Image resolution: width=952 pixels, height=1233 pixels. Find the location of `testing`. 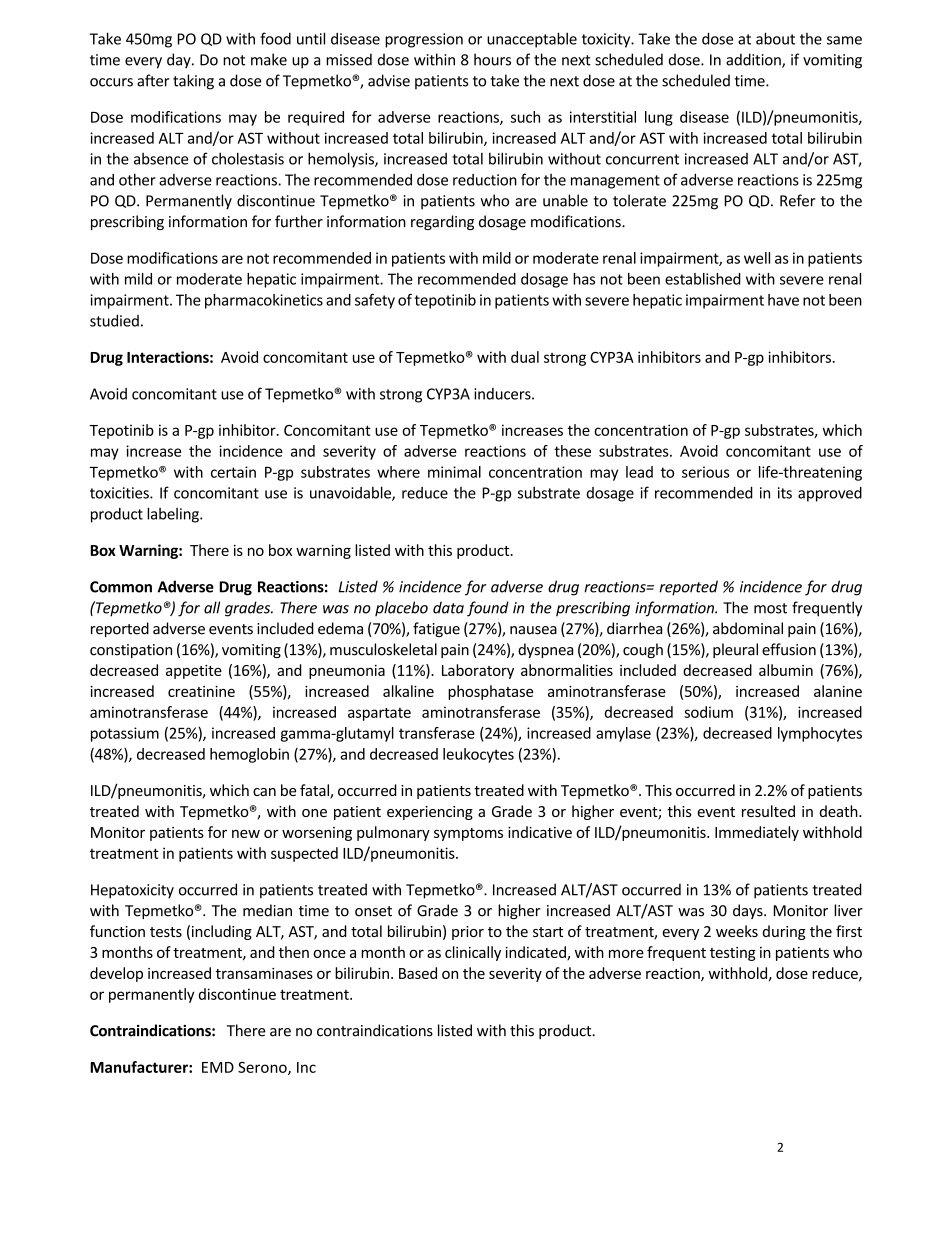

testing is located at coordinates (733, 954).
